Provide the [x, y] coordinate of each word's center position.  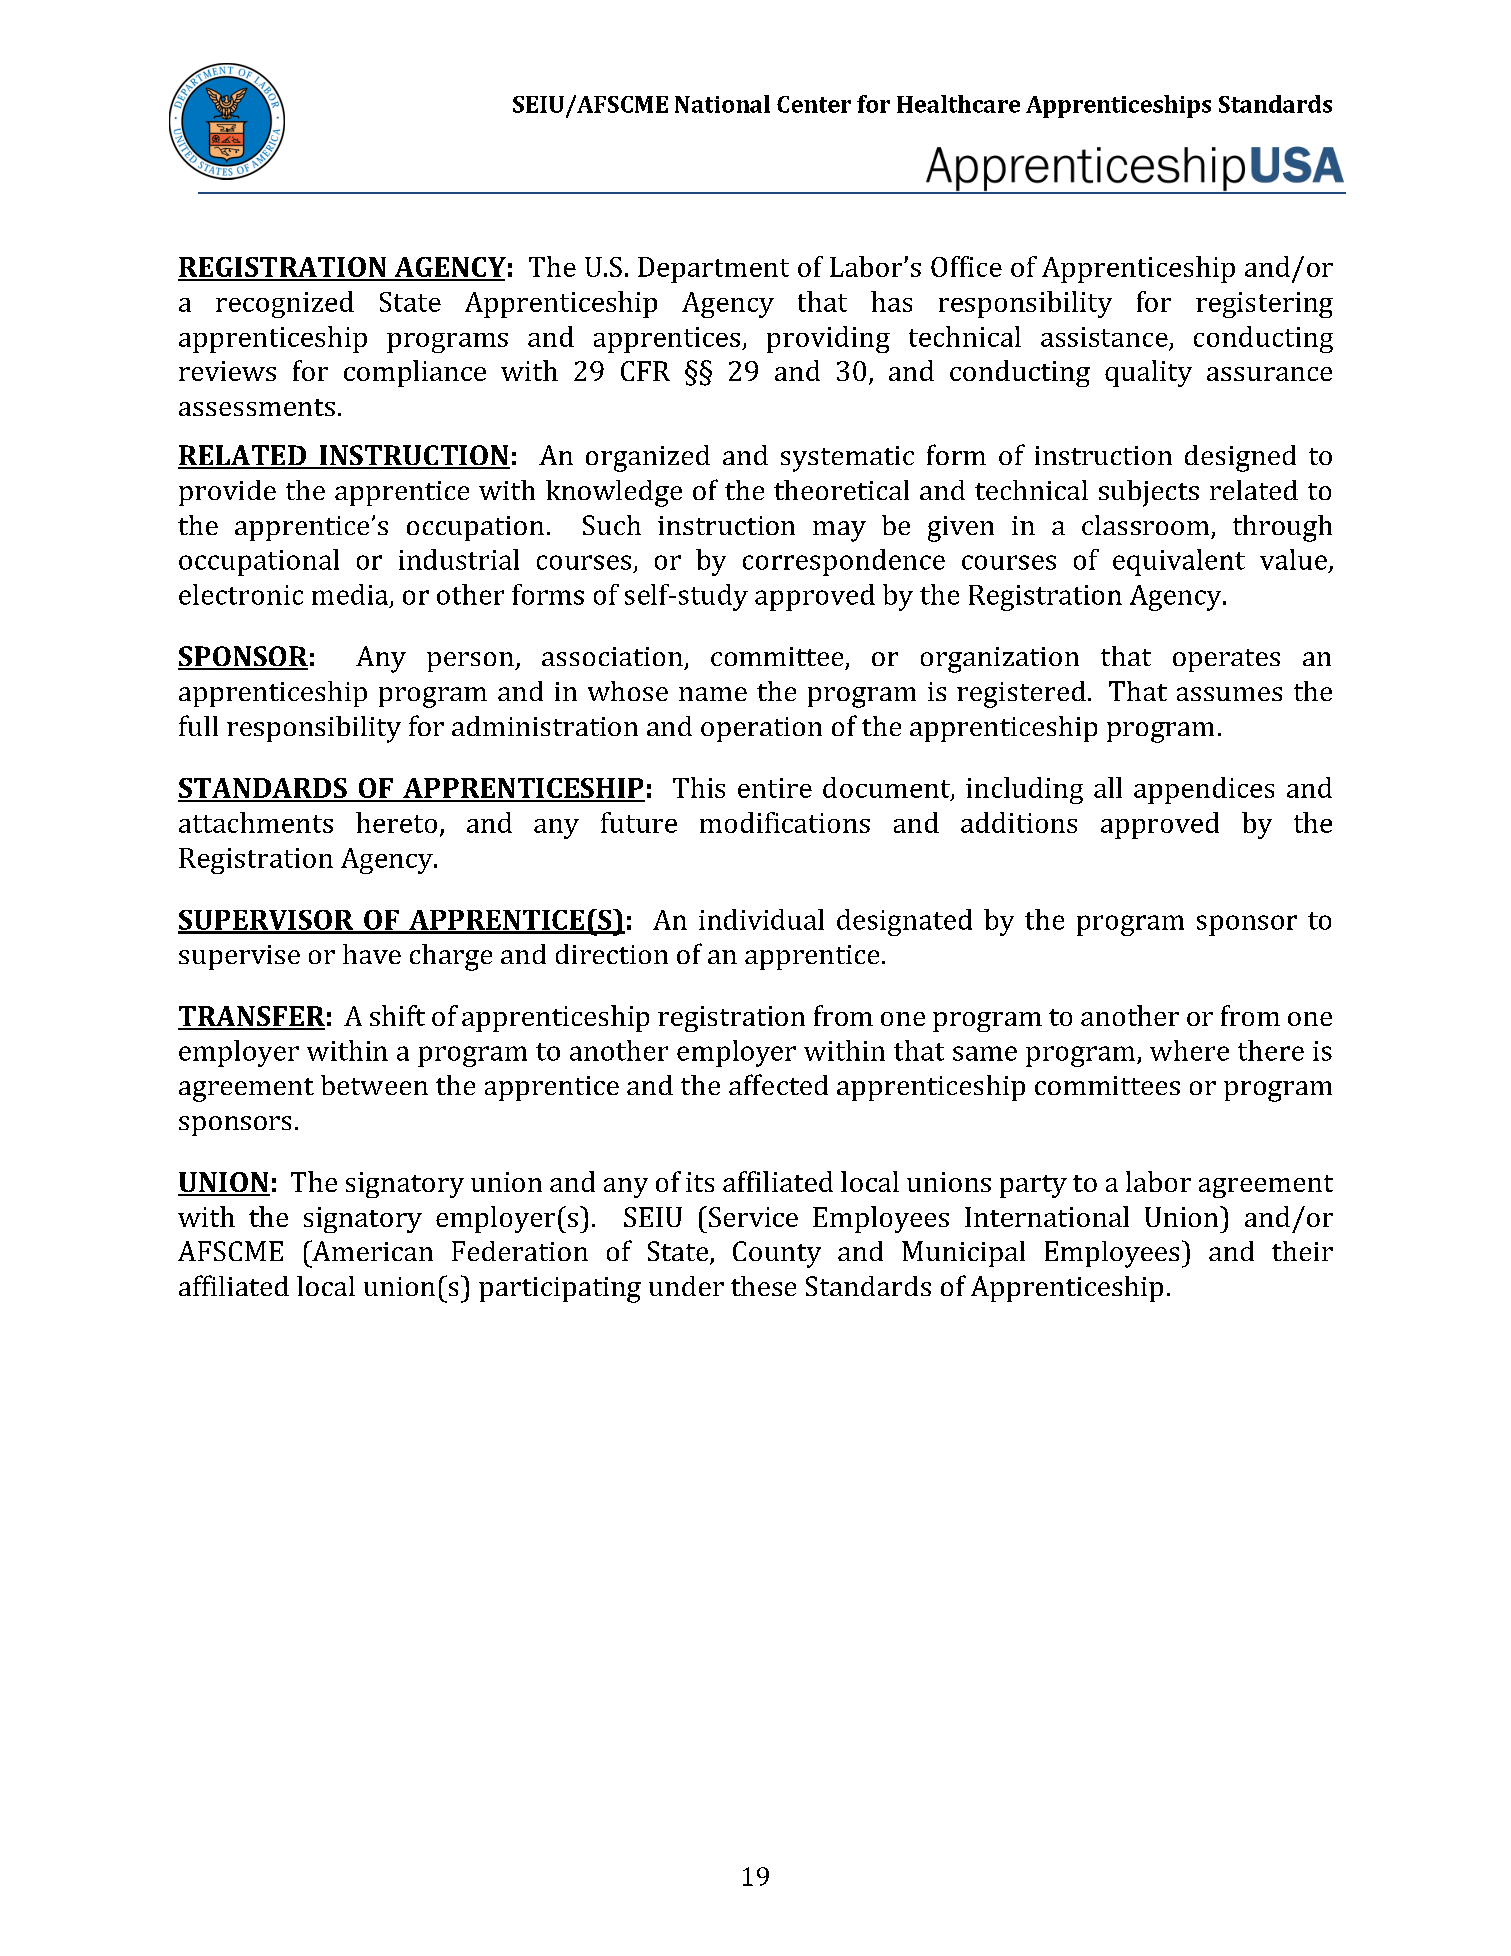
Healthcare [958, 104]
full [198, 725]
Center [814, 104]
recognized [285, 304]
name [713, 694]
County [777, 1254]
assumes [1229, 694]
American [371, 1250]
